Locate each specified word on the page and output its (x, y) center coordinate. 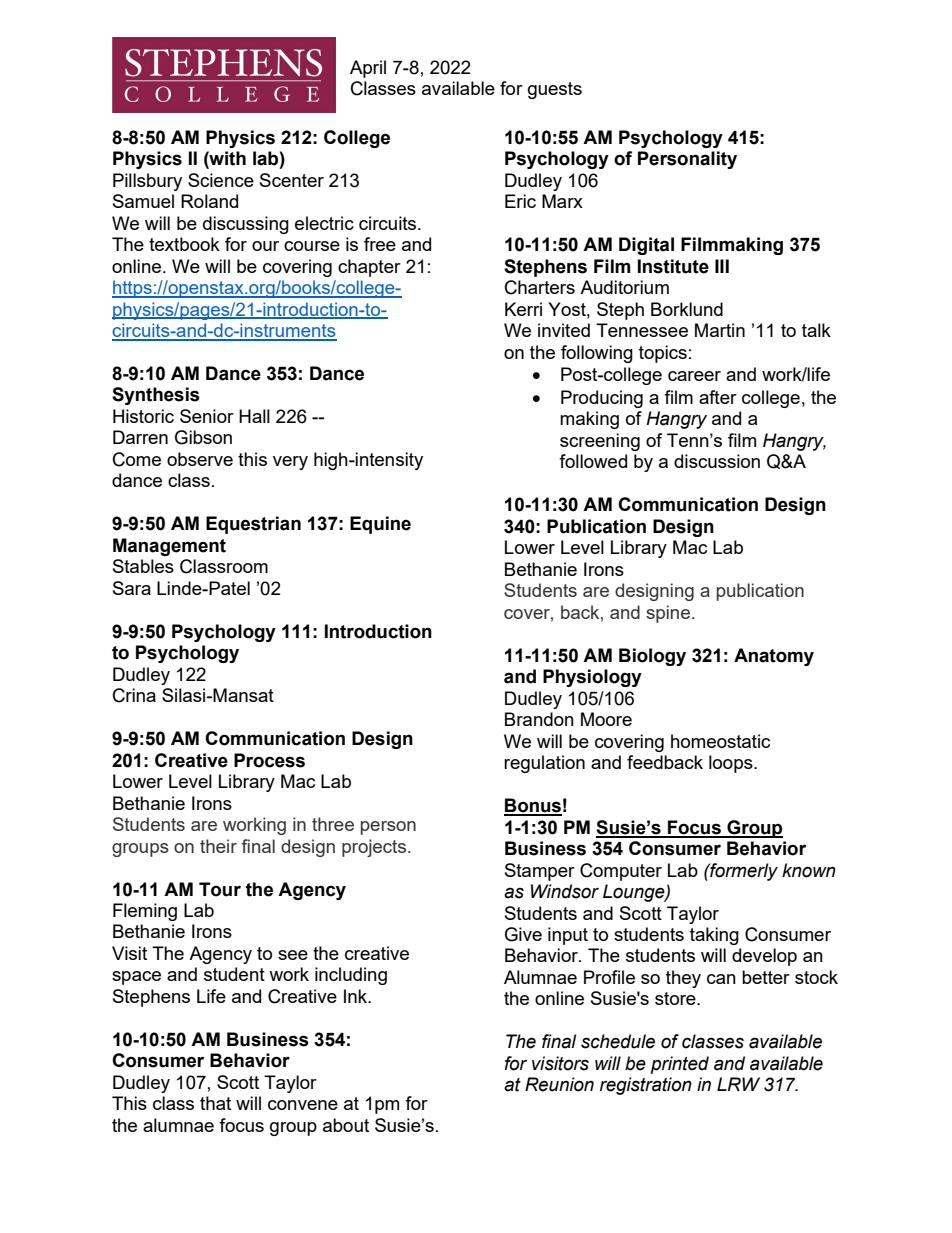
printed (680, 1065)
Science (221, 180)
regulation (544, 764)
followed (593, 461)
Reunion (559, 1084)
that (215, 1103)
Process (269, 760)
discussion (717, 461)
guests (555, 90)
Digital (646, 246)
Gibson (203, 437)
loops (732, 764)
